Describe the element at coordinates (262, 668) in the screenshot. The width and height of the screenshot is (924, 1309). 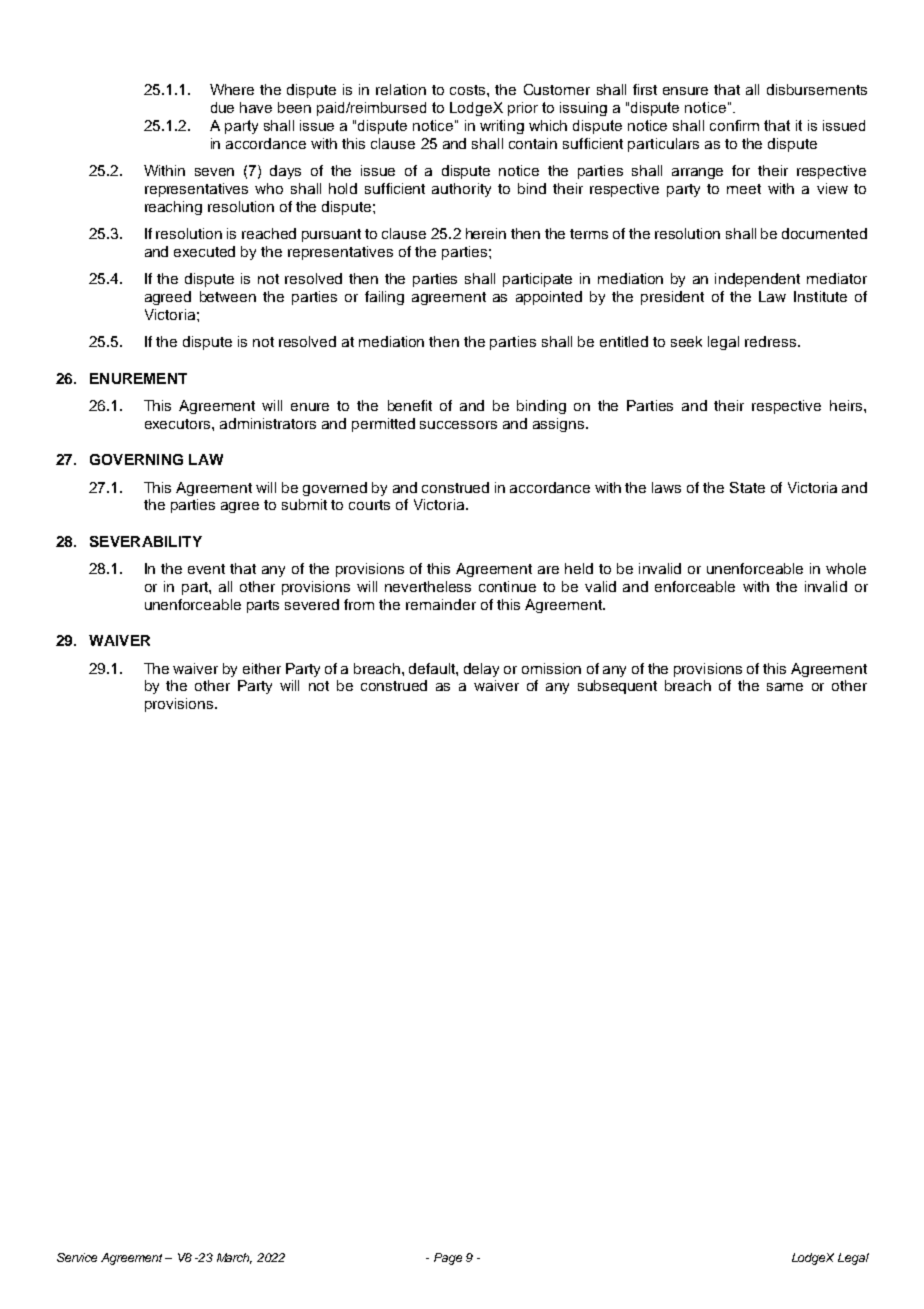
I see `either` at that location.
